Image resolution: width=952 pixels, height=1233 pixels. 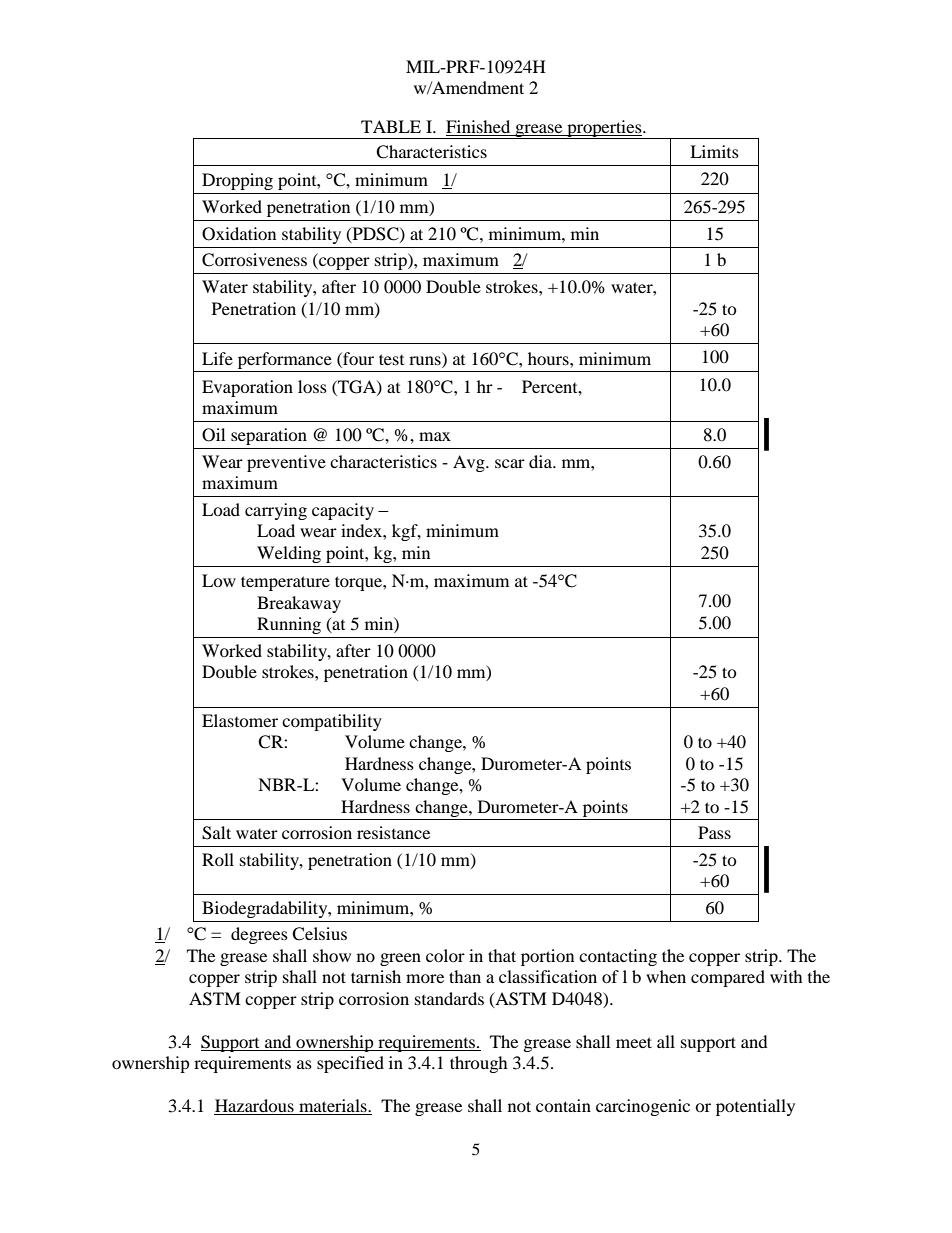 What do you see at coordinates (549, 358) in the screenshot?
I see `hours` at bounding box center [549, 358].
